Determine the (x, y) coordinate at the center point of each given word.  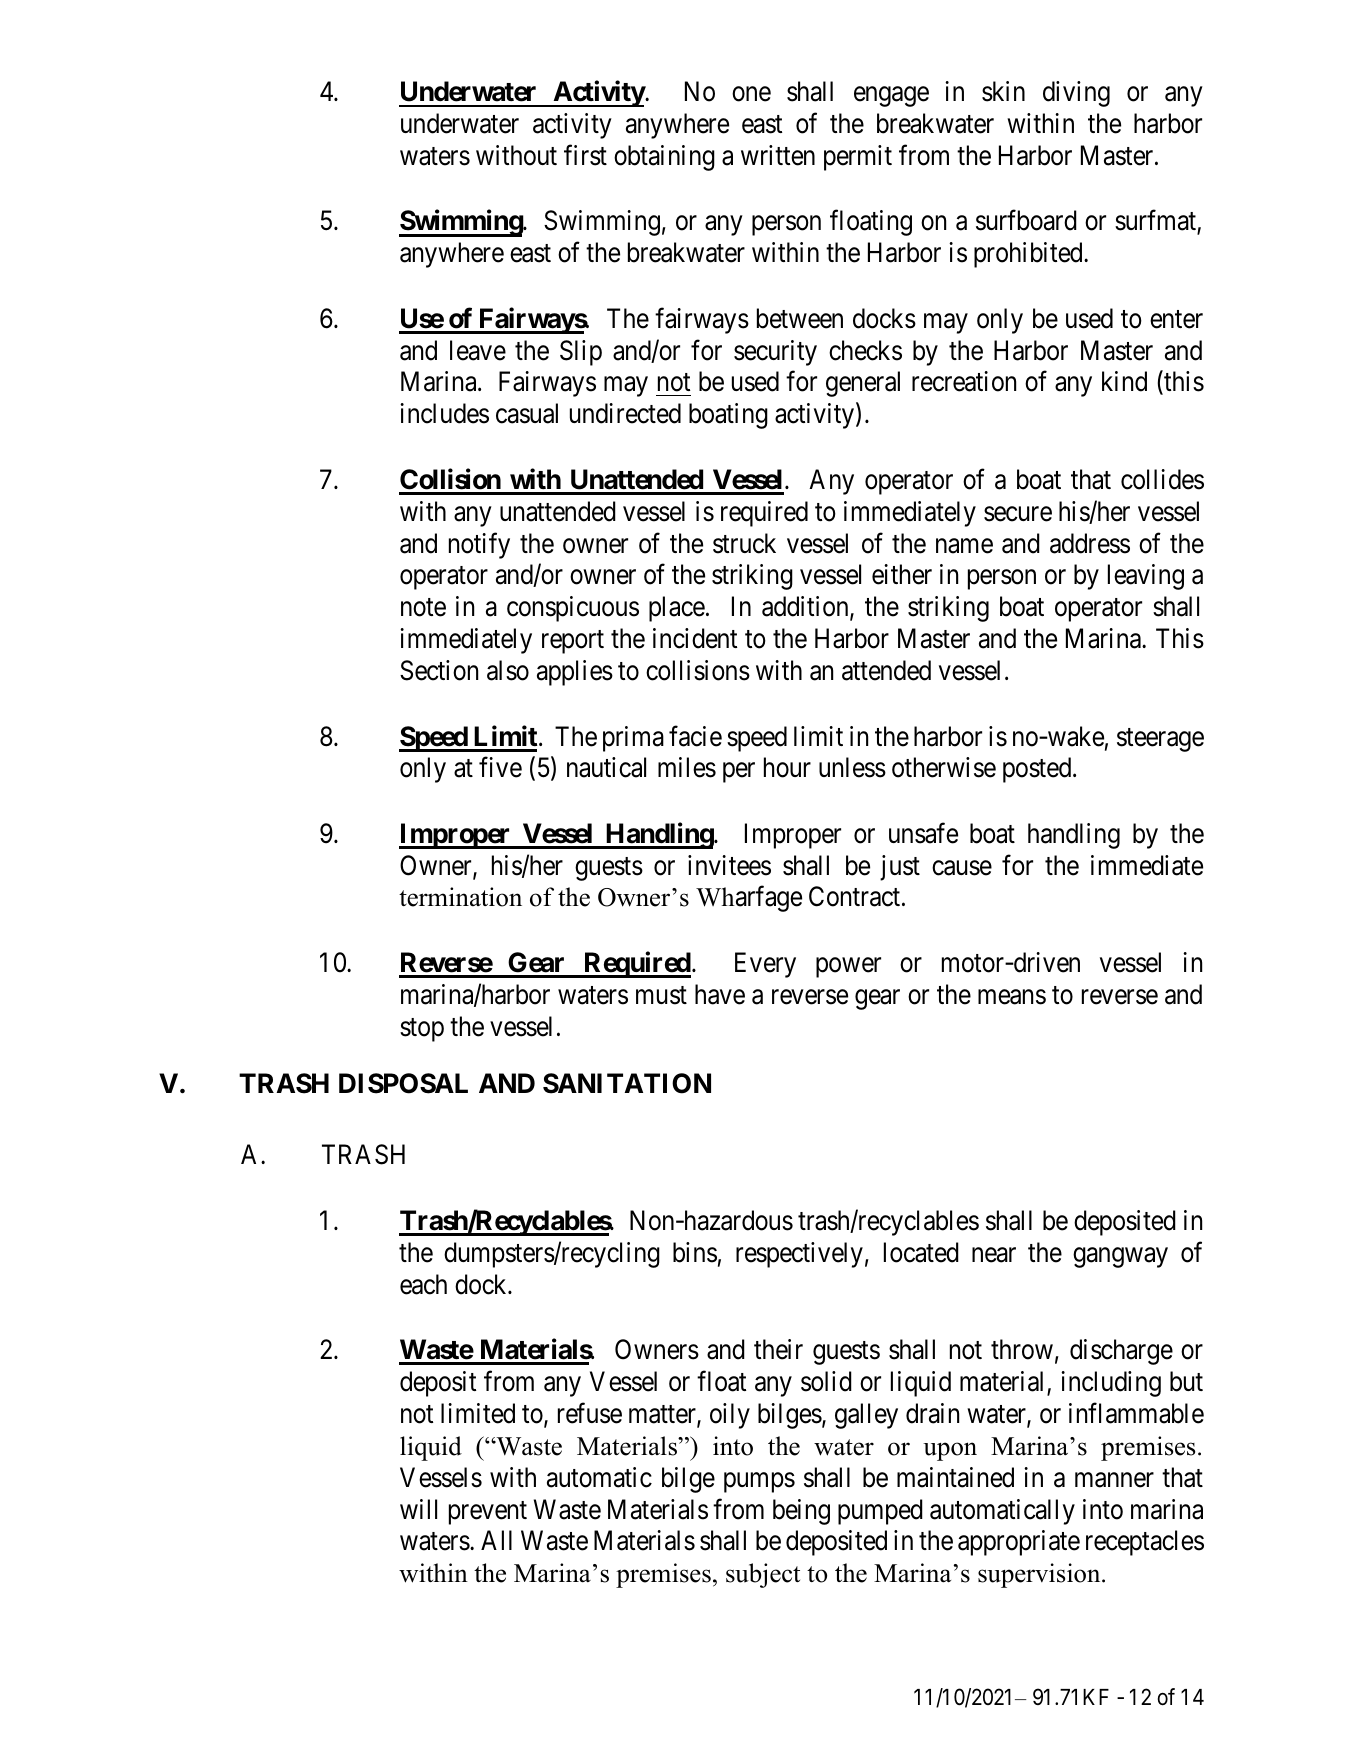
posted (1038, 770)
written (778, 155)
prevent (488, 1513)
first (585, 155)
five (500, 767)
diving (1076, 94)
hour (787, 767)
